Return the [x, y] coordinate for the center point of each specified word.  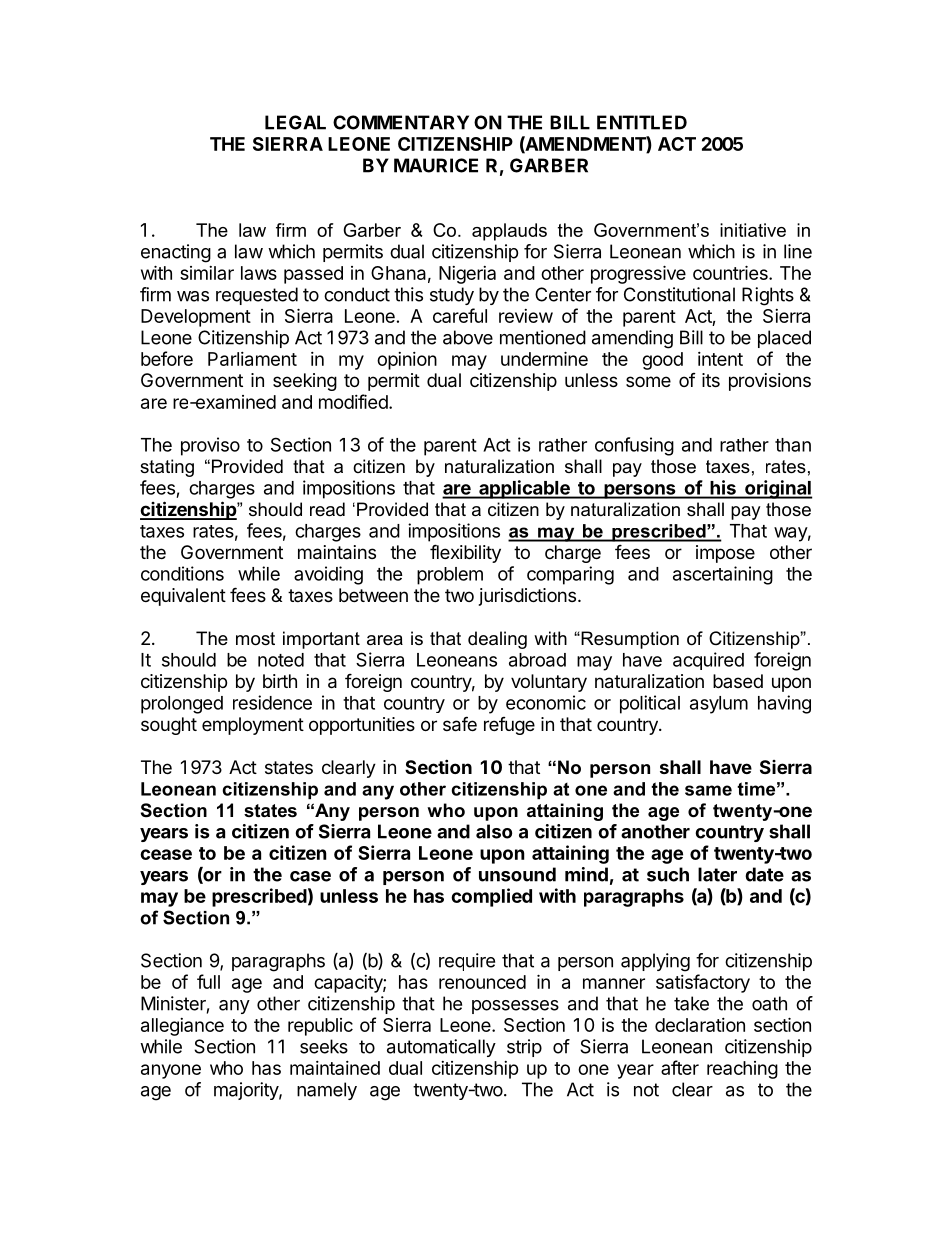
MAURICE [436, 165]
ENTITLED [642, 122]
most [255, 639]
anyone [171, 1071]
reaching [742, 1070]
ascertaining [723, 575]
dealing [497, 640]
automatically [441, 1048]
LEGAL [295, 122]
